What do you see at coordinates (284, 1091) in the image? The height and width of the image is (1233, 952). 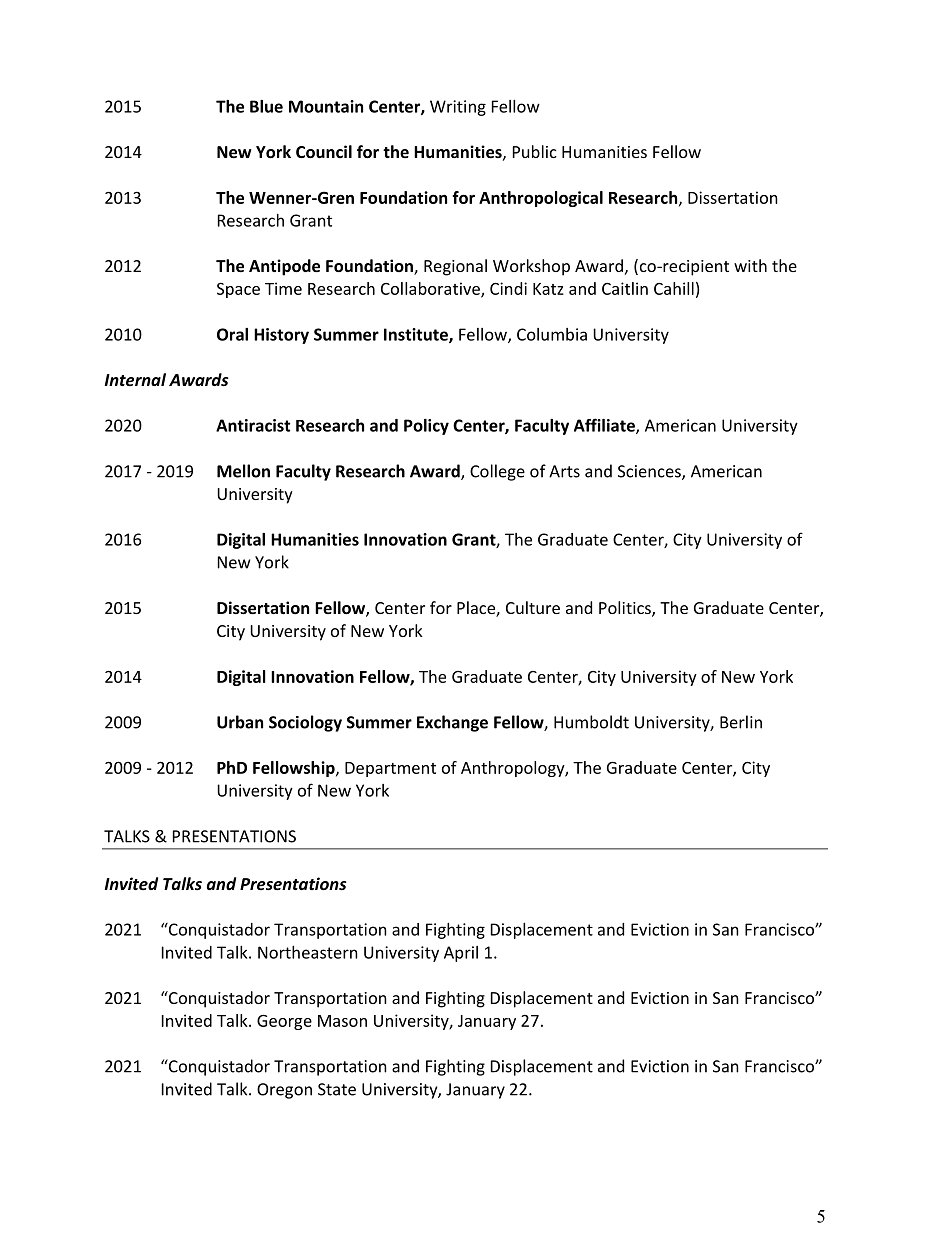 I see `Oregon` at bounding box center [284, 1091].
